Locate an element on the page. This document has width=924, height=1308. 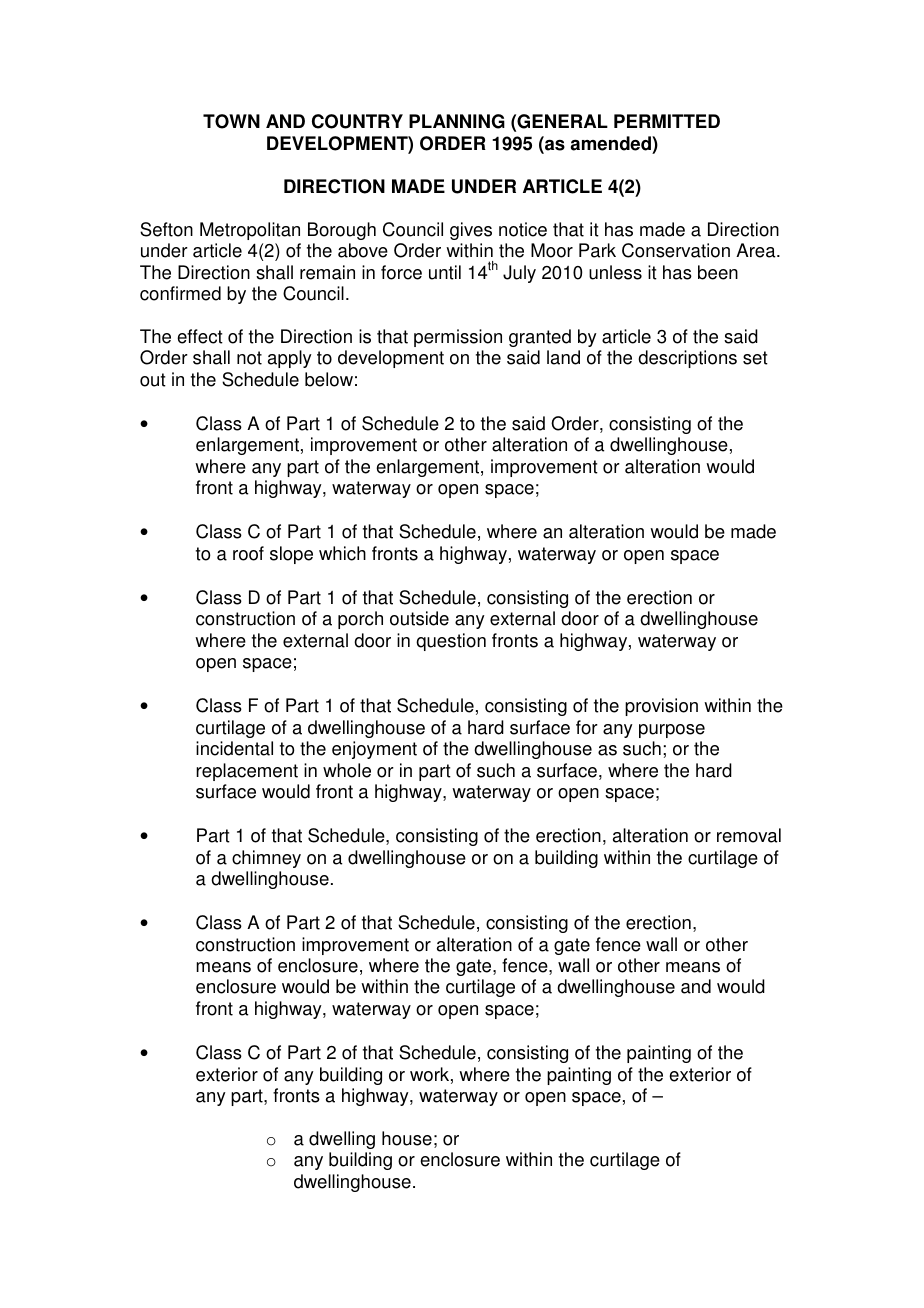
PERMITTED is located at coordinates (667, 121).
